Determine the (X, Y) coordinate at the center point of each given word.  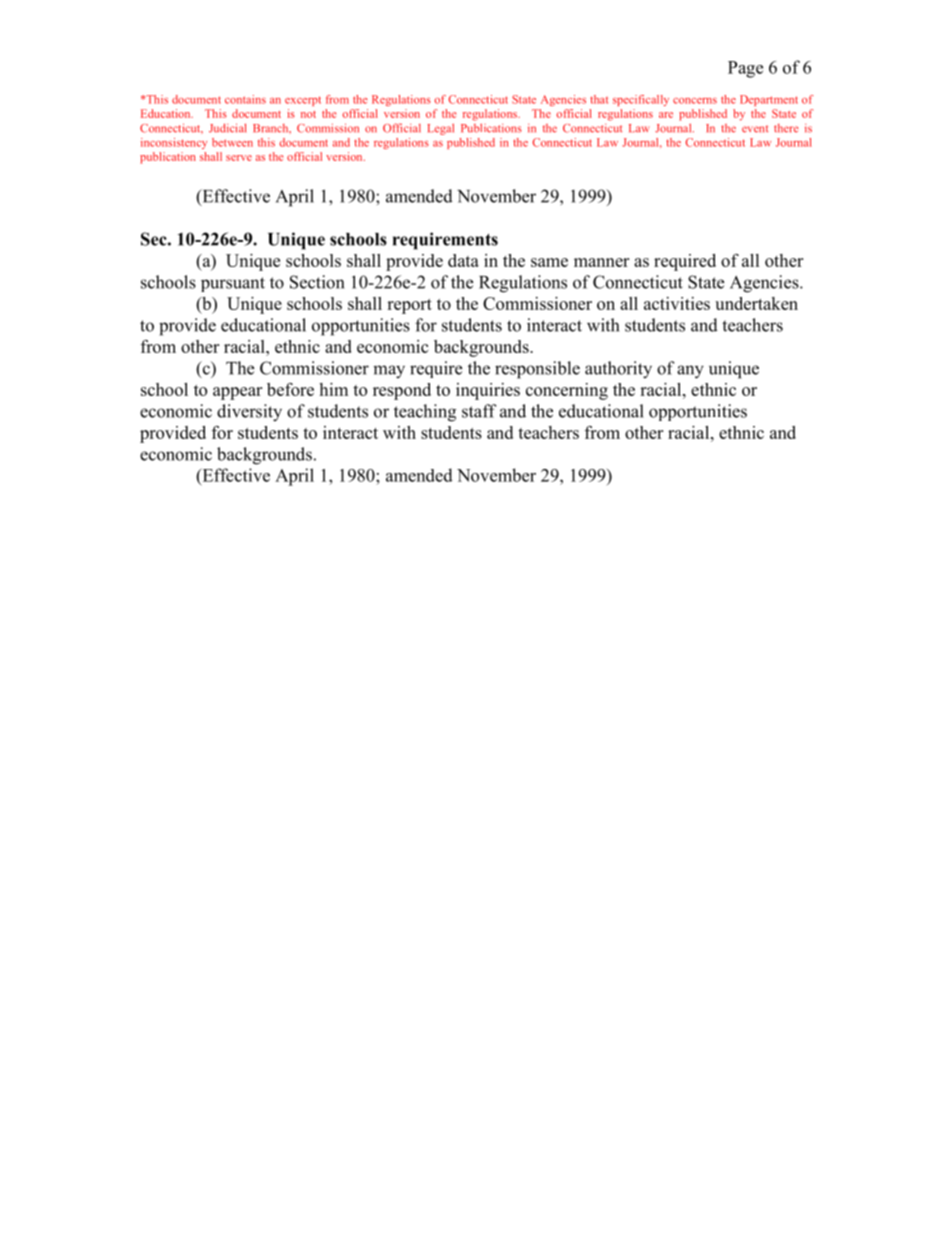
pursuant (233, 284)
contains (245, 99)
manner (601, 262)
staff (479, 411)
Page (745, 69)
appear (237, 393)
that (599, 99)
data (463, 260)
